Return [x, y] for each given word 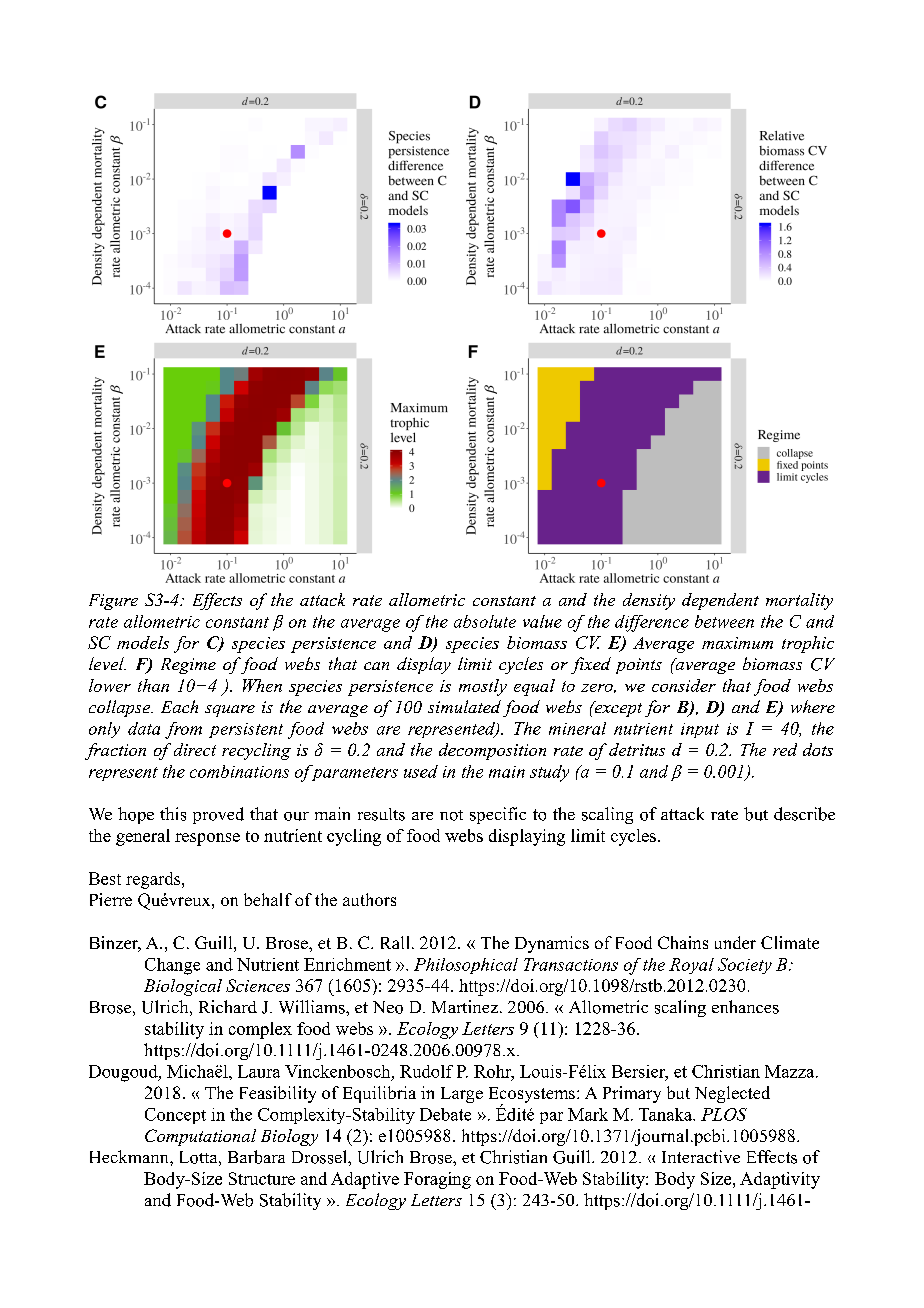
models [143, 642]
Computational [200, 1137]
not [451, 815]
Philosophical [466, 966]
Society [745, 966]
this [173, 814]
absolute [485, 621]
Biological [183, 987]
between [724, 621]
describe [804, 814]
